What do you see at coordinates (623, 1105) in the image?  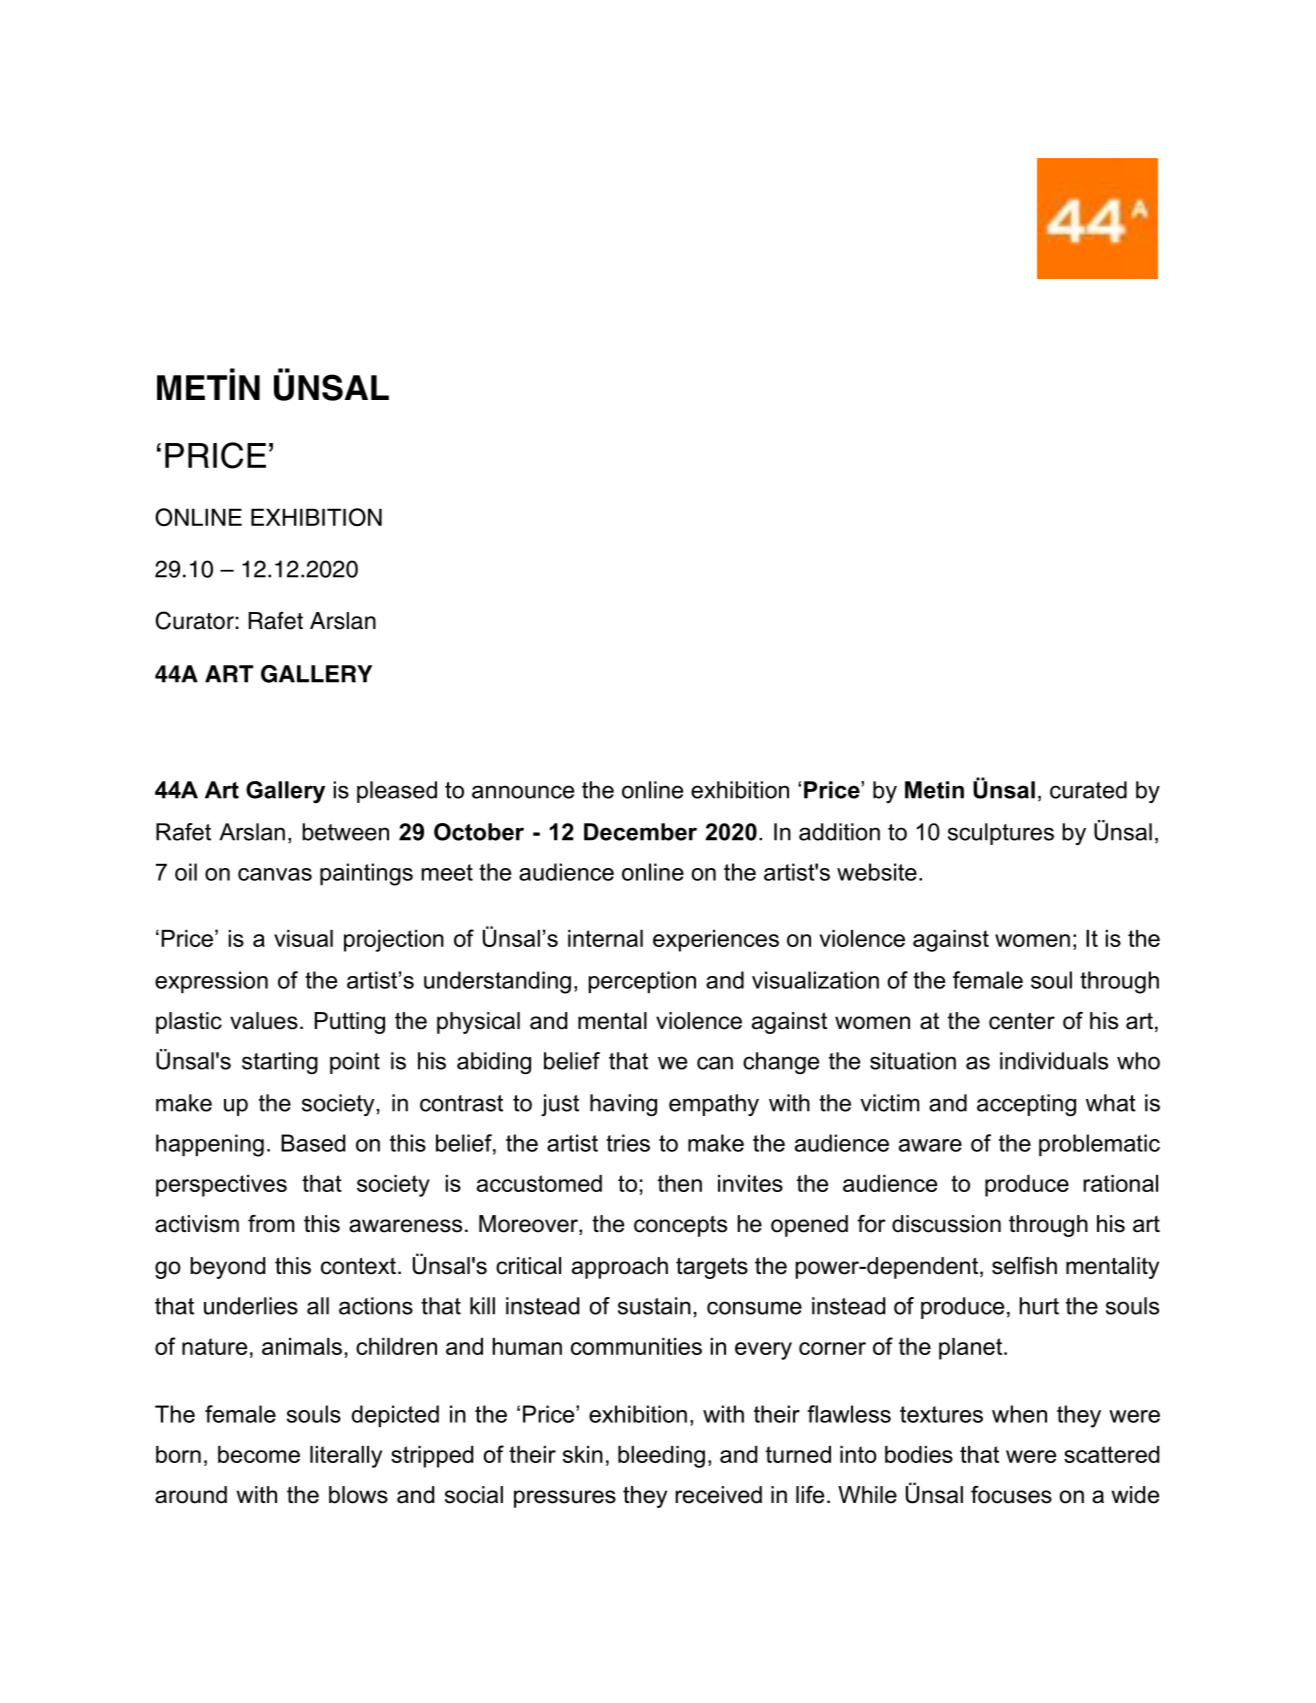 I see `having` at bounding box center [623, 1105].
